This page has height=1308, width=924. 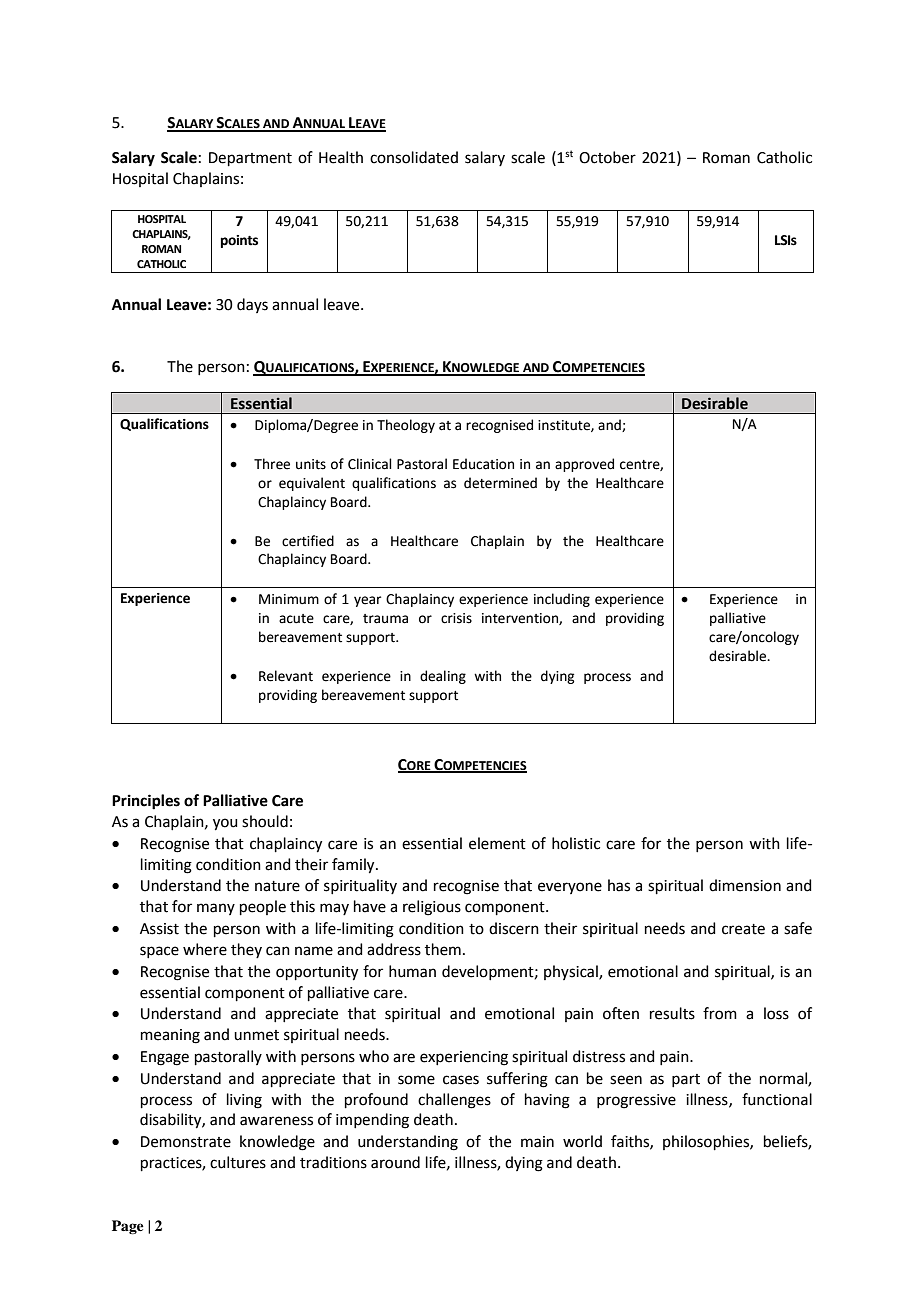 What do you see at coordinates (272, 464) in the page?
I see `Three` at bounding box center [272, 464].
